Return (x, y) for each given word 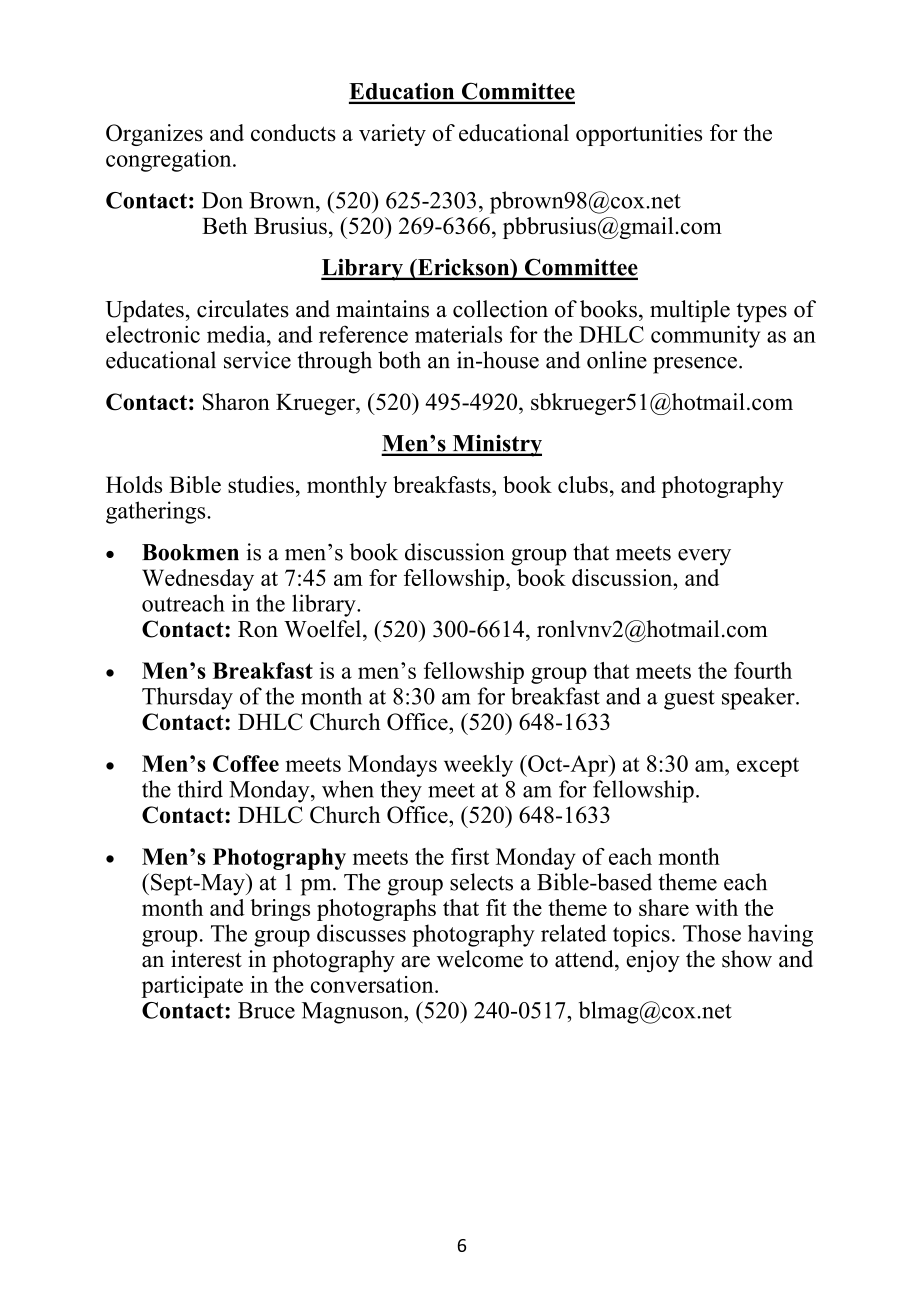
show (747, 959)
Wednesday (198, 580)
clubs (583, 484)
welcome (480, 959)
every (704, 557)
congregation (170, 161)
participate (192, 987)
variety (392, 135)
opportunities (639, 135)
